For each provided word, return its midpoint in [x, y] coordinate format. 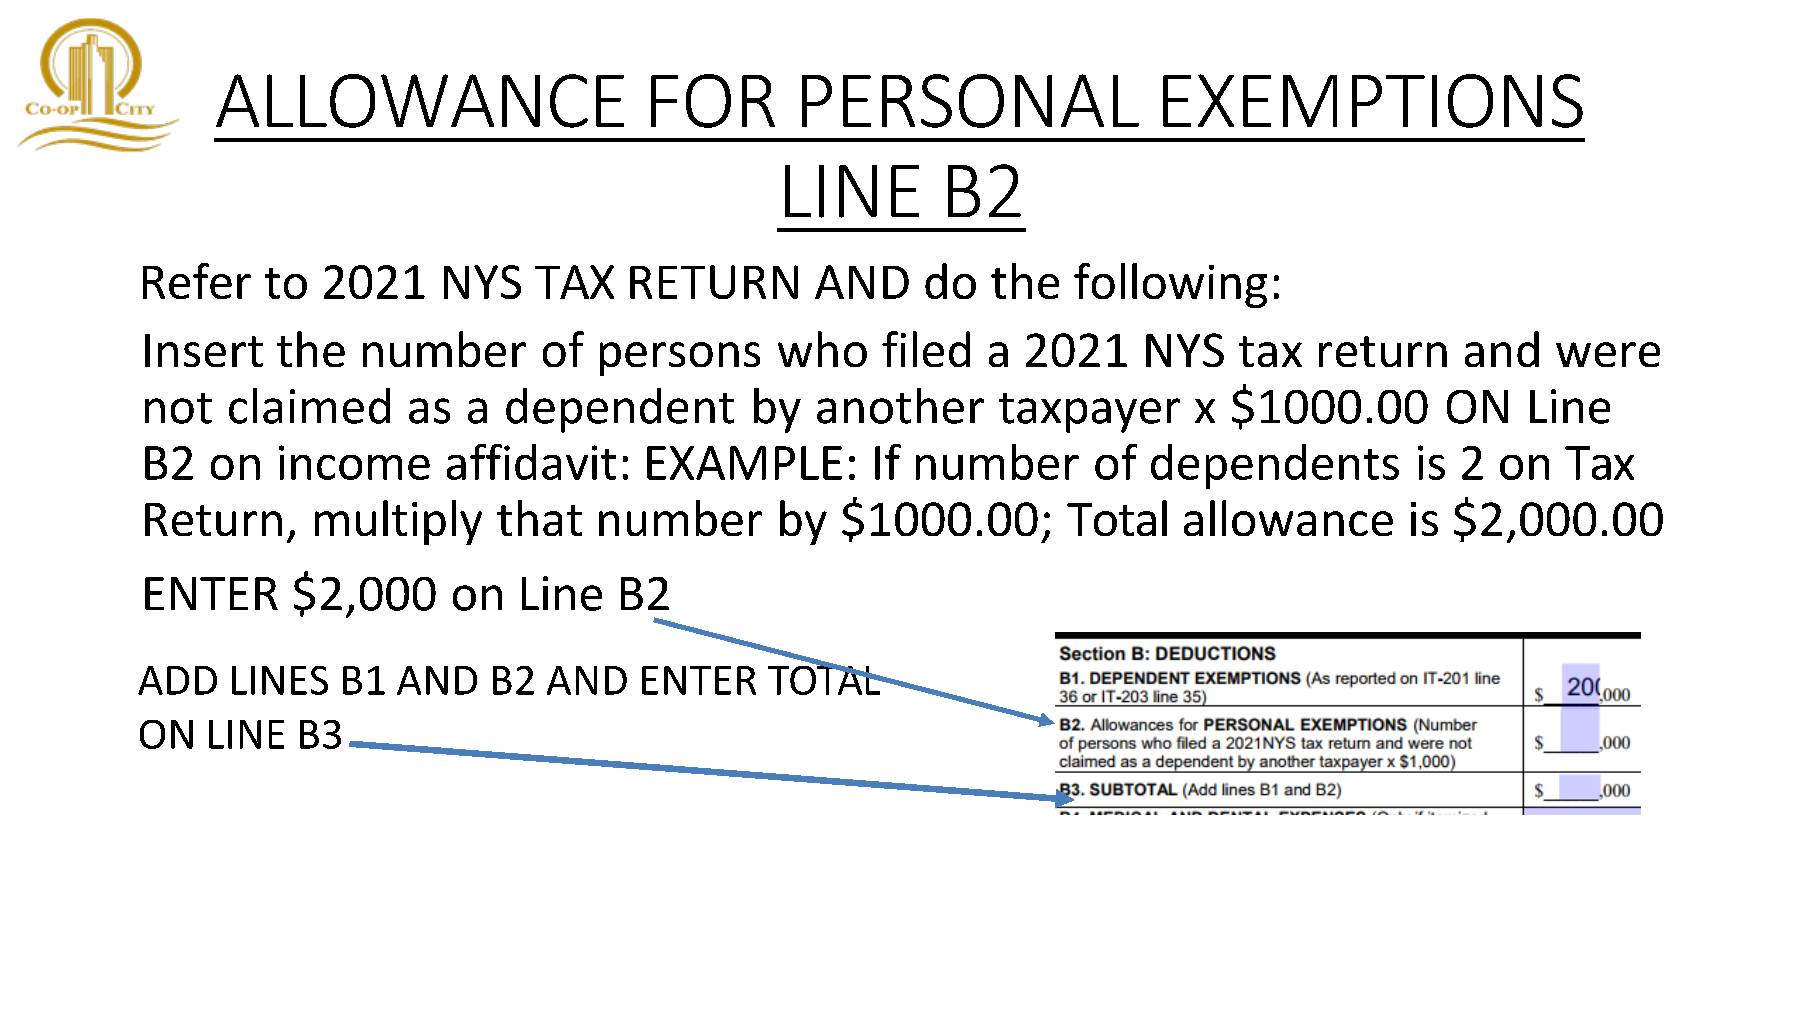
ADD [177, 680]
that [539, 518]
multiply [398, 522]
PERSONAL [970, 101]
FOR [713, 101]
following [1170, 285]
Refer [197, 281]
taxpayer [1089, 413]
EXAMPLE [744, 463]
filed [926, 349]
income [354, 462]
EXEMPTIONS [1373, 101]
